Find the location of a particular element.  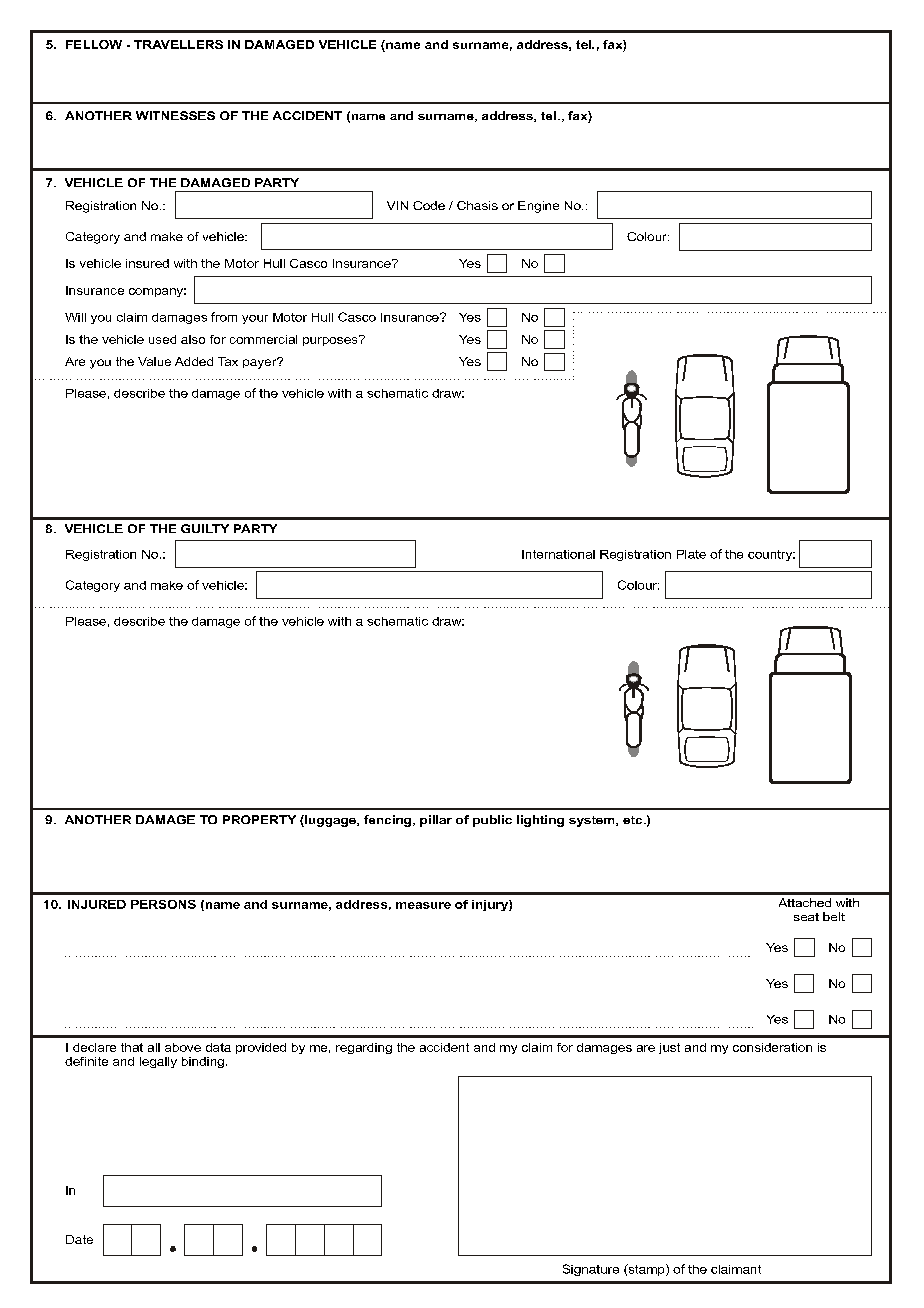

International is located at coordinates (558, 554).
